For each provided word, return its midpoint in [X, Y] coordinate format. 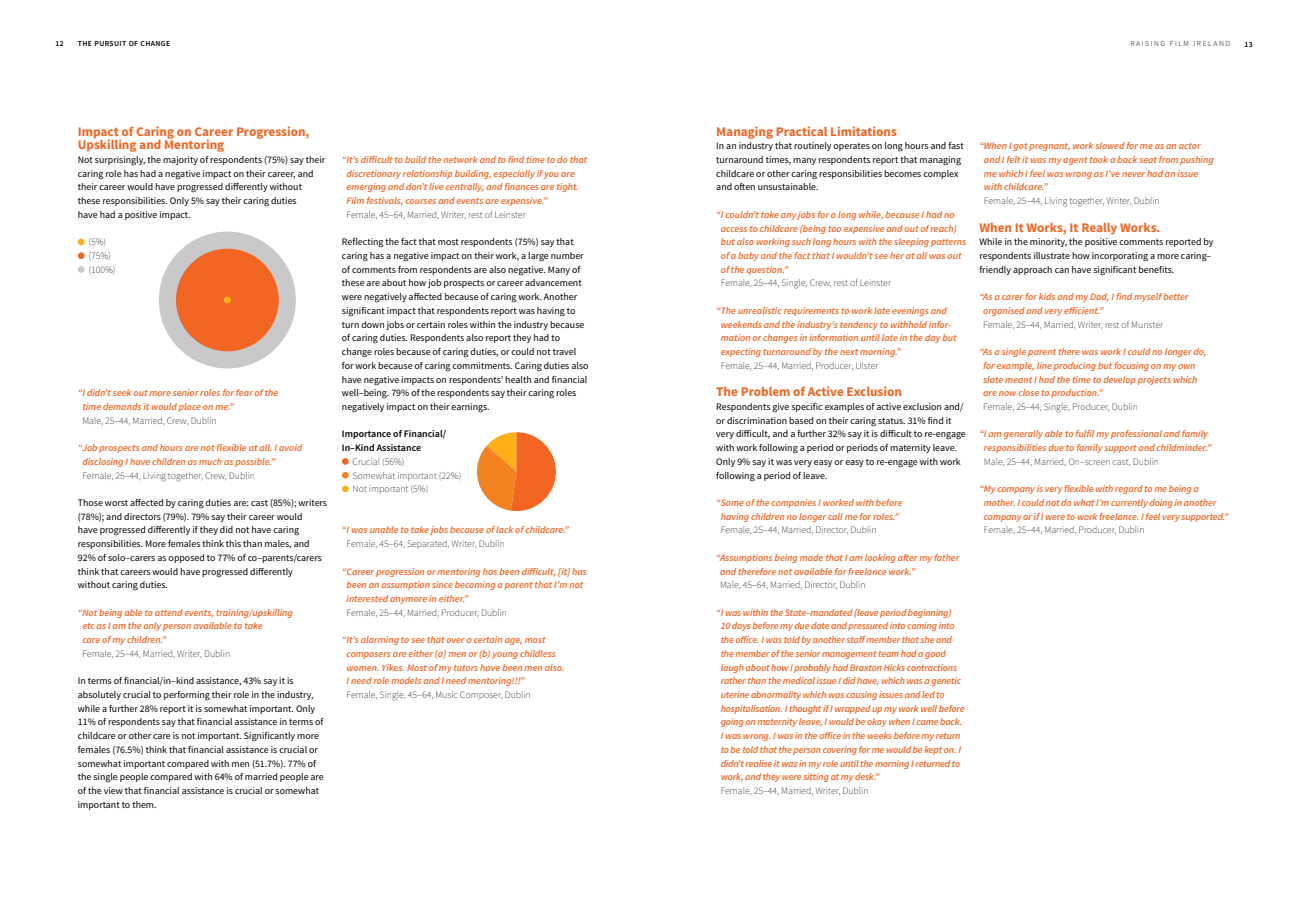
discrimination [757, 420]
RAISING [1148, 43]
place [189, 407]
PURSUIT [110, 43]
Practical [802, 131]
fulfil [1085, 433]
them [144, 804]
